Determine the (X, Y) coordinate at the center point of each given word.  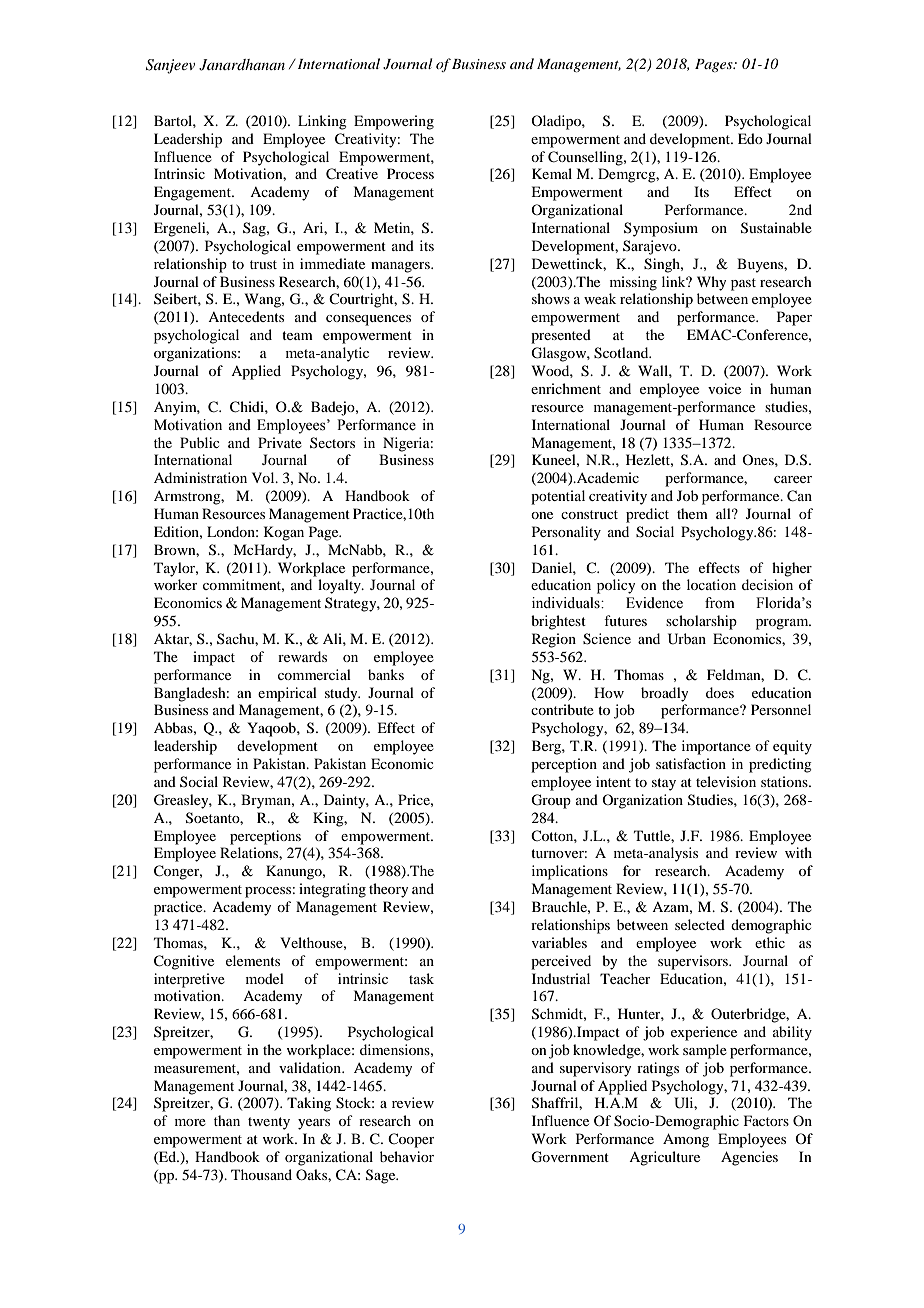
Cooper (411, 1140)
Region (554, 640)
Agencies (749, 1158)
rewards (302, 656)
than (227, 1120)
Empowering (394, 122)
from (720, 603)
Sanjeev (170, 66)
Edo (750, 138)
